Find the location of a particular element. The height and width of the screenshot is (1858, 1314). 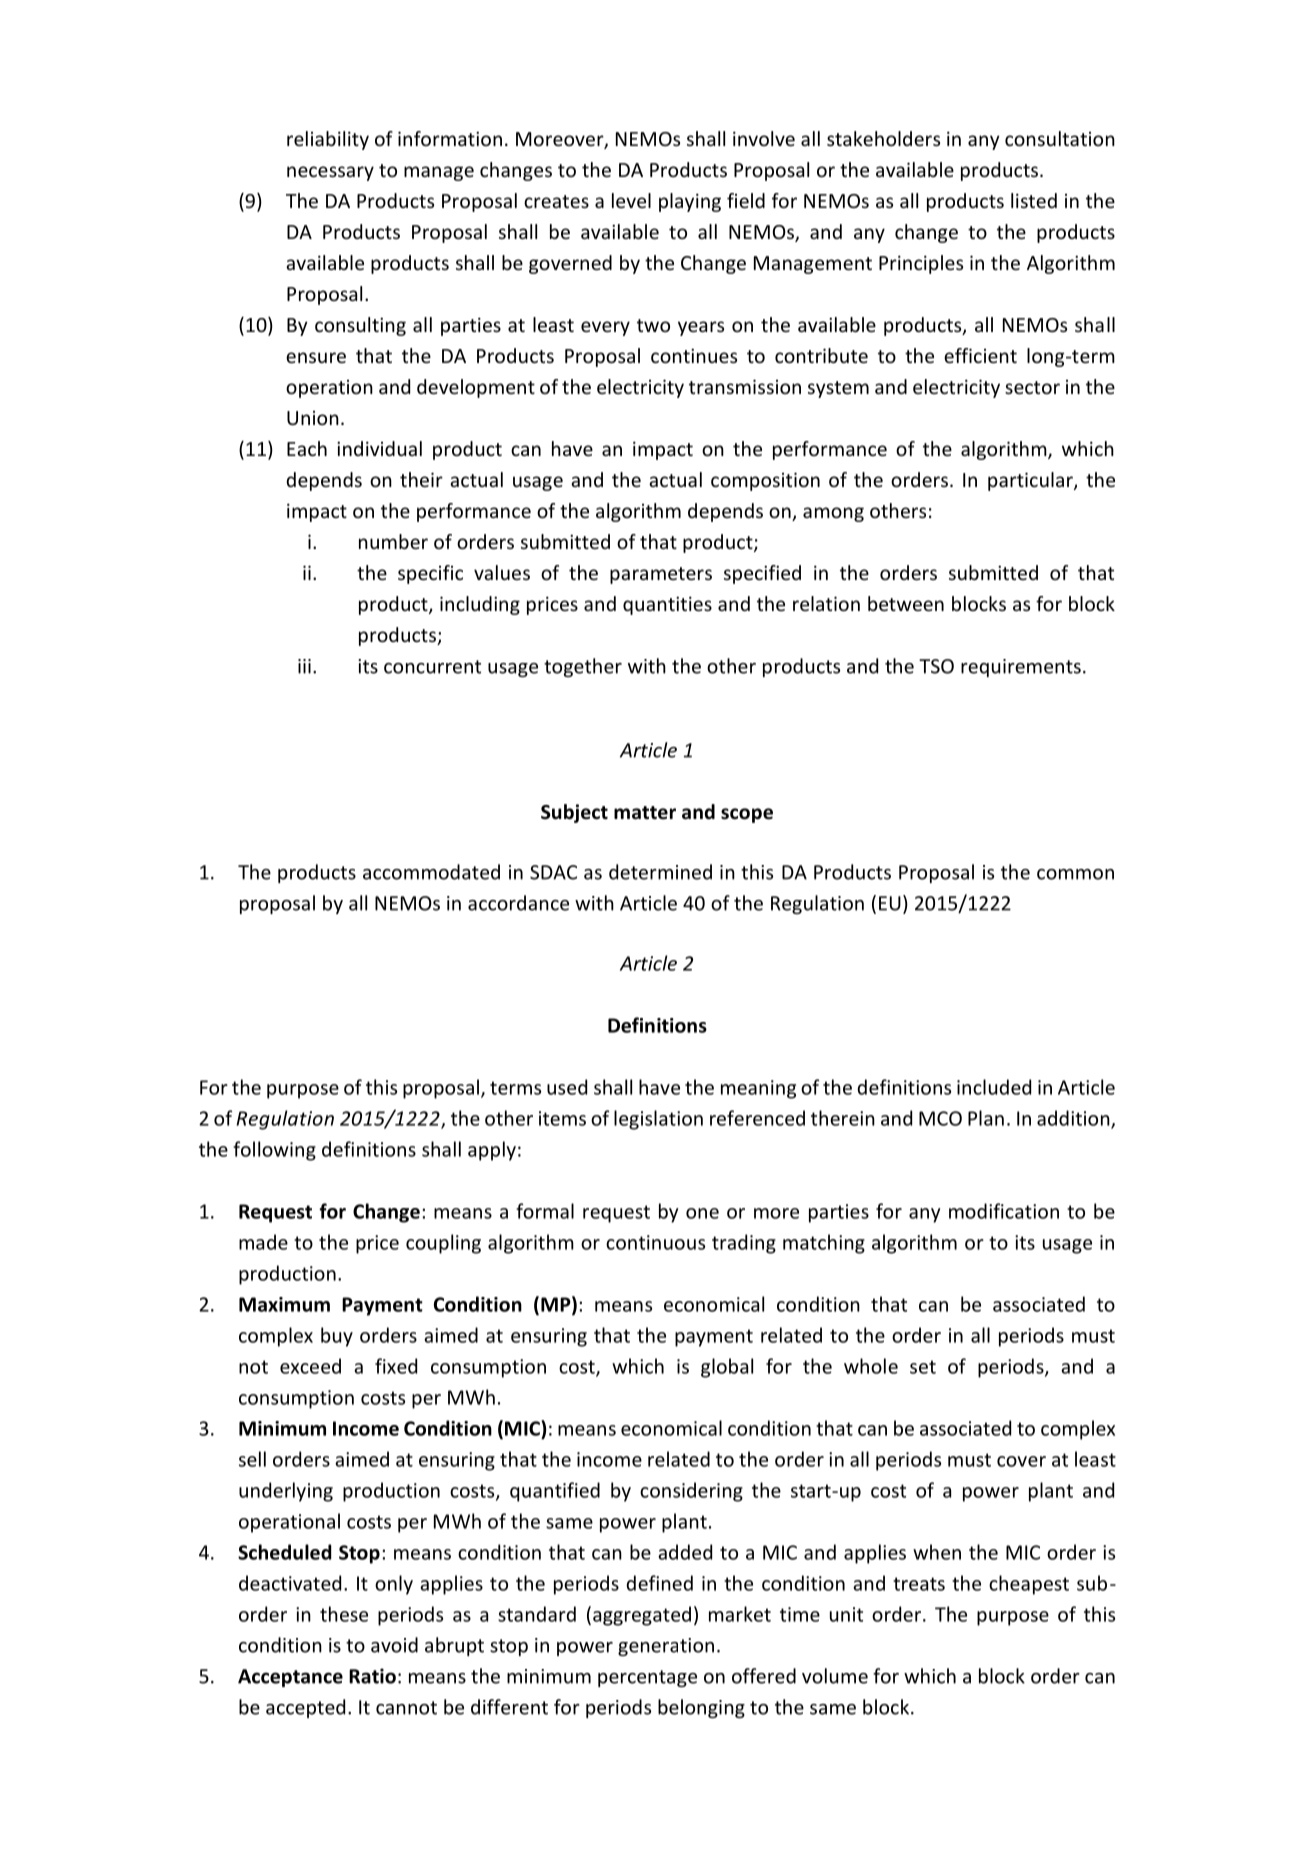

necessary is located at coordinates (330, 173).
